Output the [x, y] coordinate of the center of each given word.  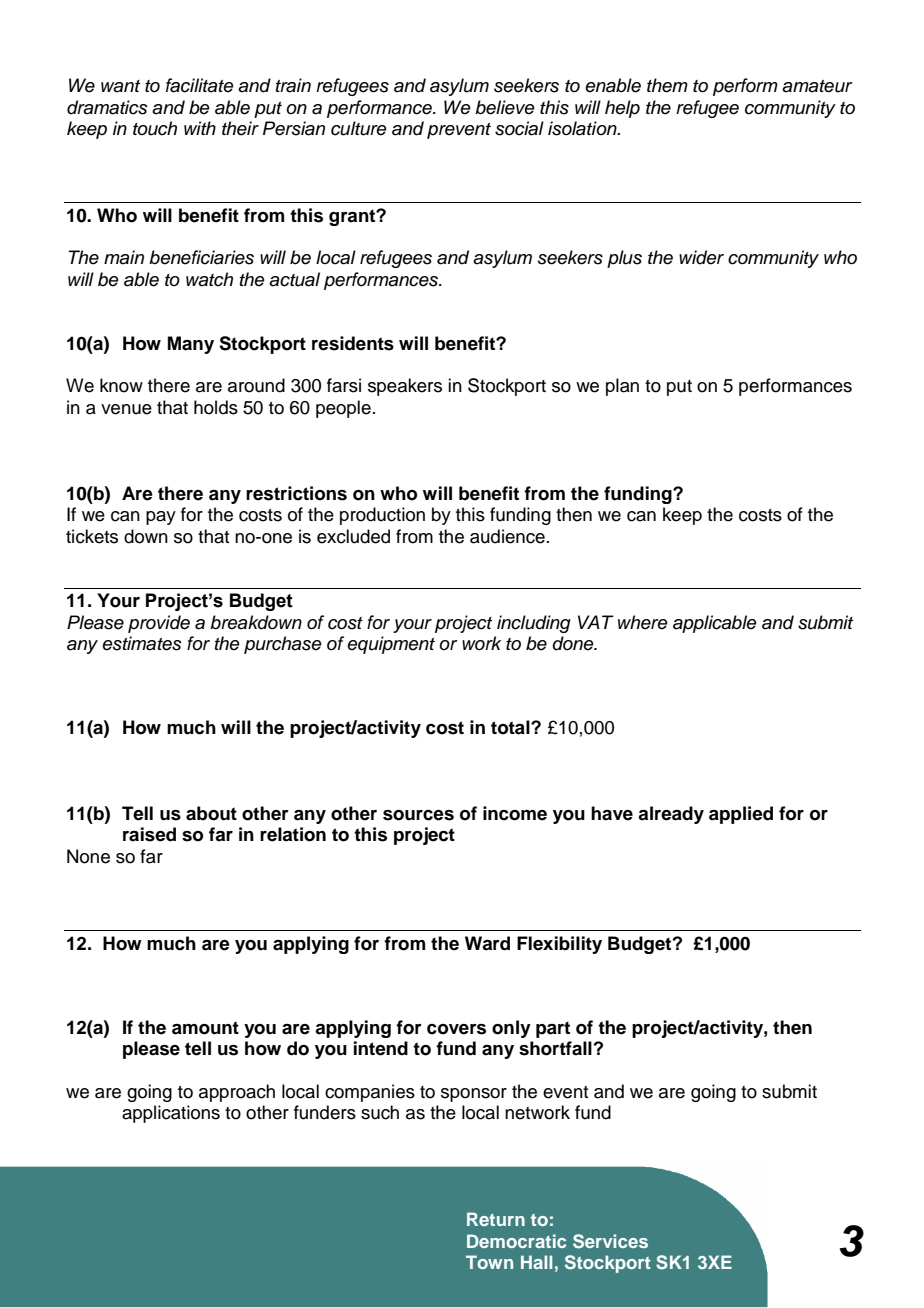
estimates [142, 643]
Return [496, 1219]
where [643, 622]
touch [155, 128]
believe [505, 107]
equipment [391, 645]
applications [171, 1114]
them [667, 85]
